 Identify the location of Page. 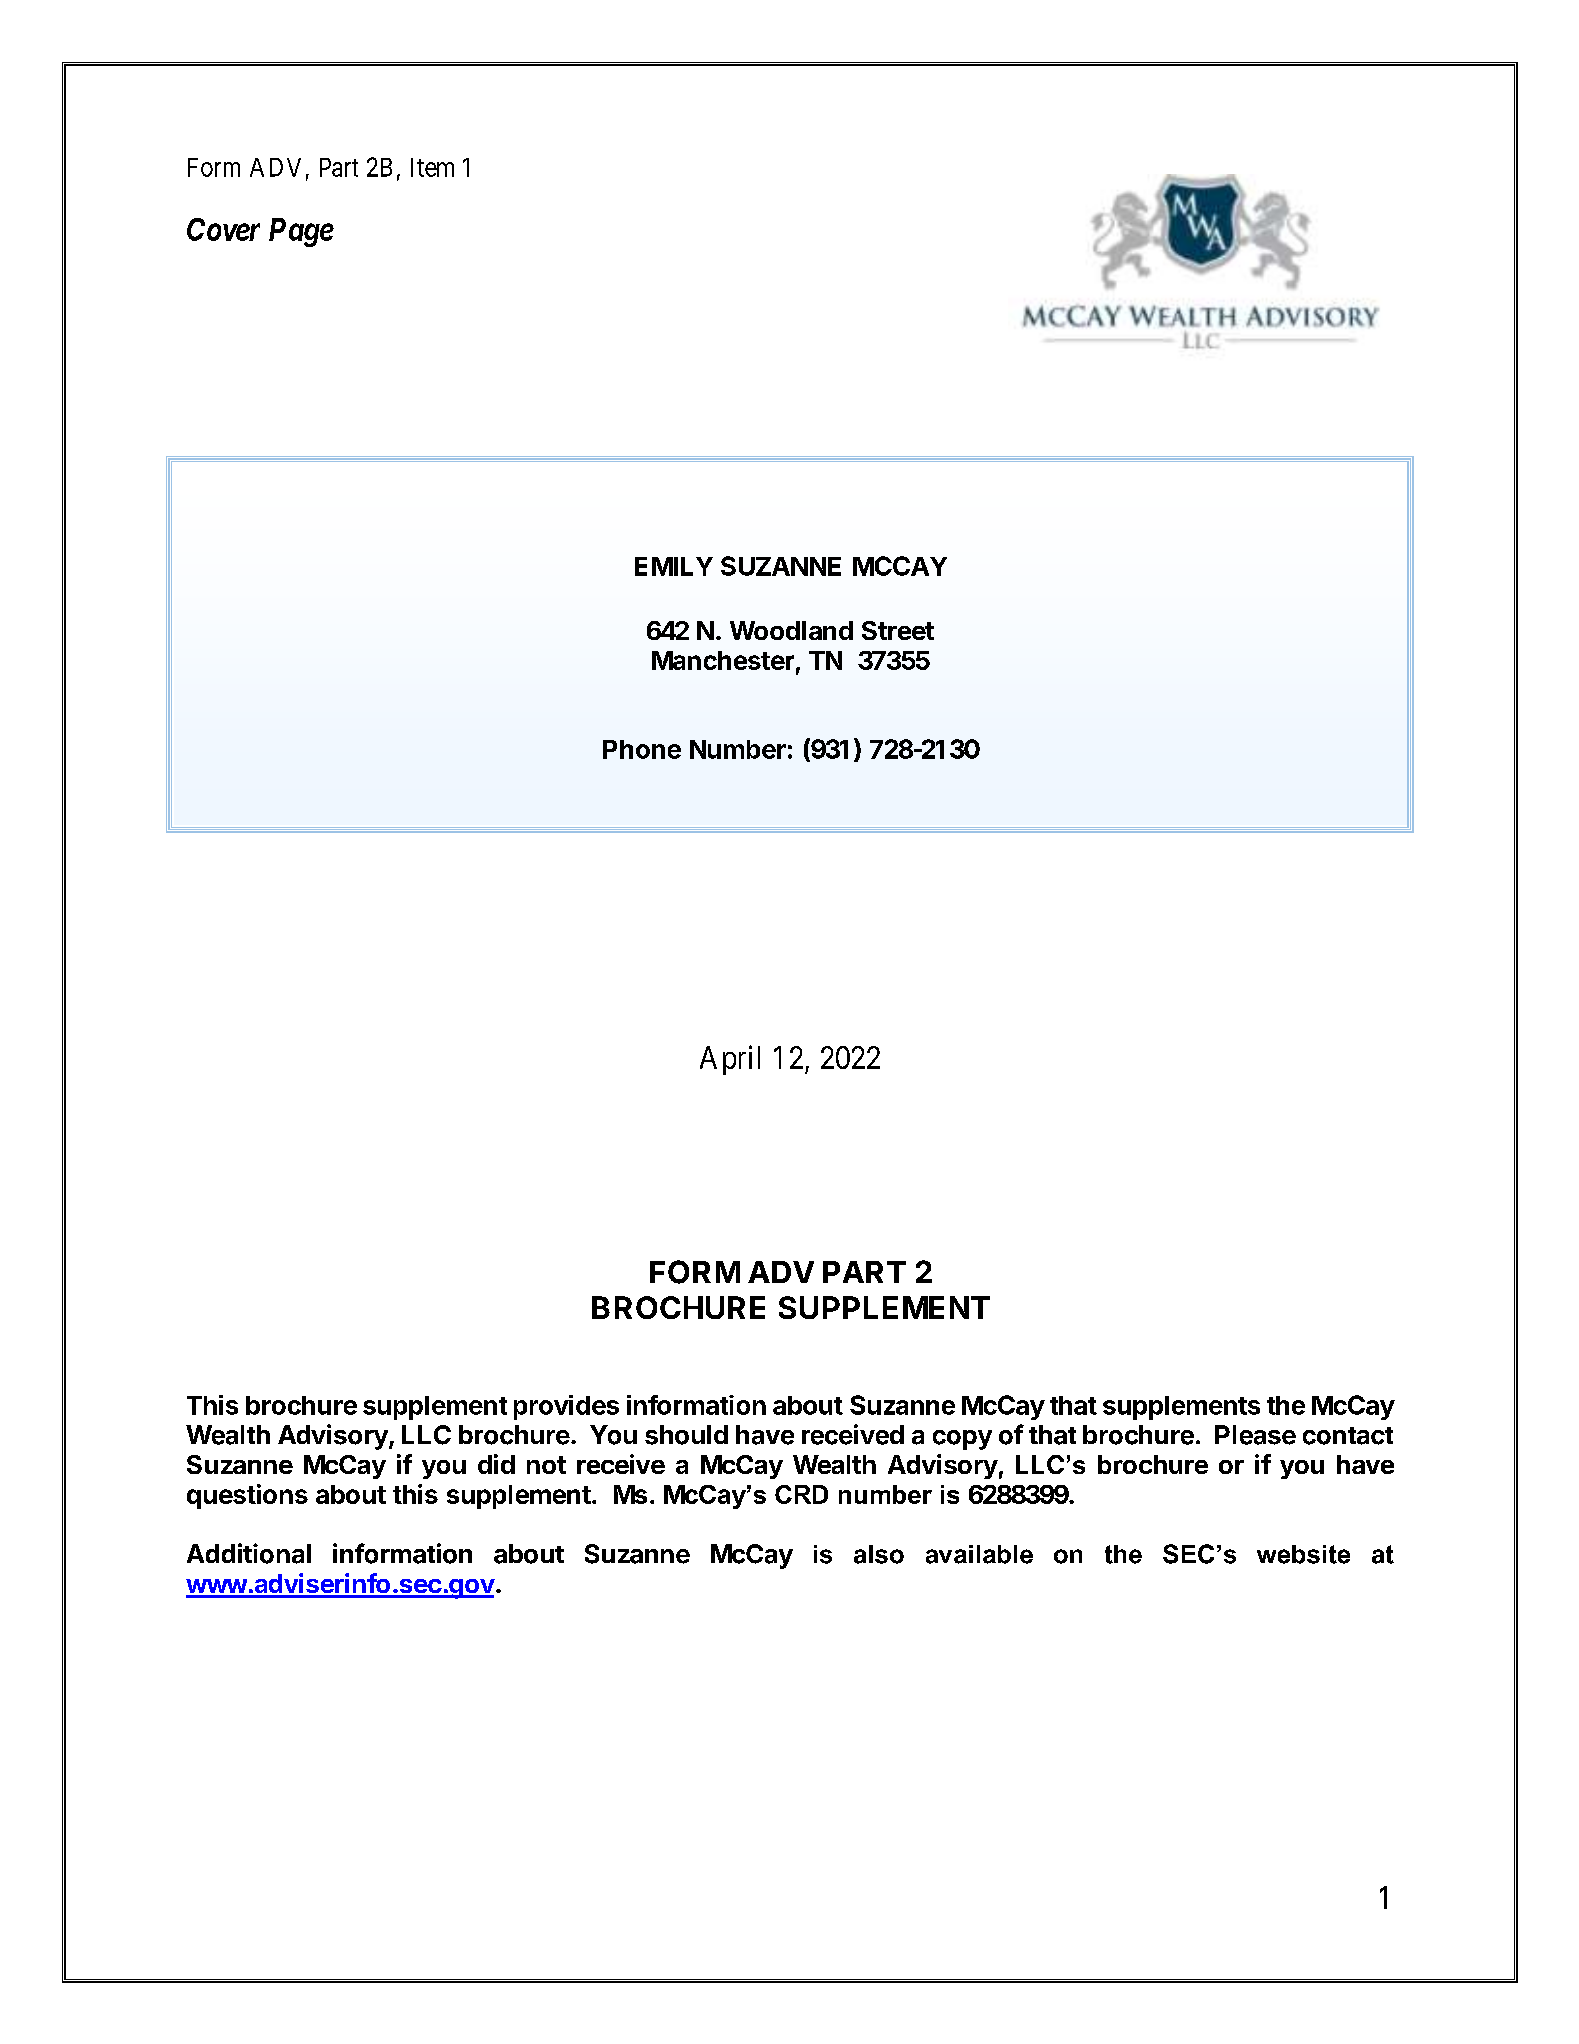
(301, 232).
